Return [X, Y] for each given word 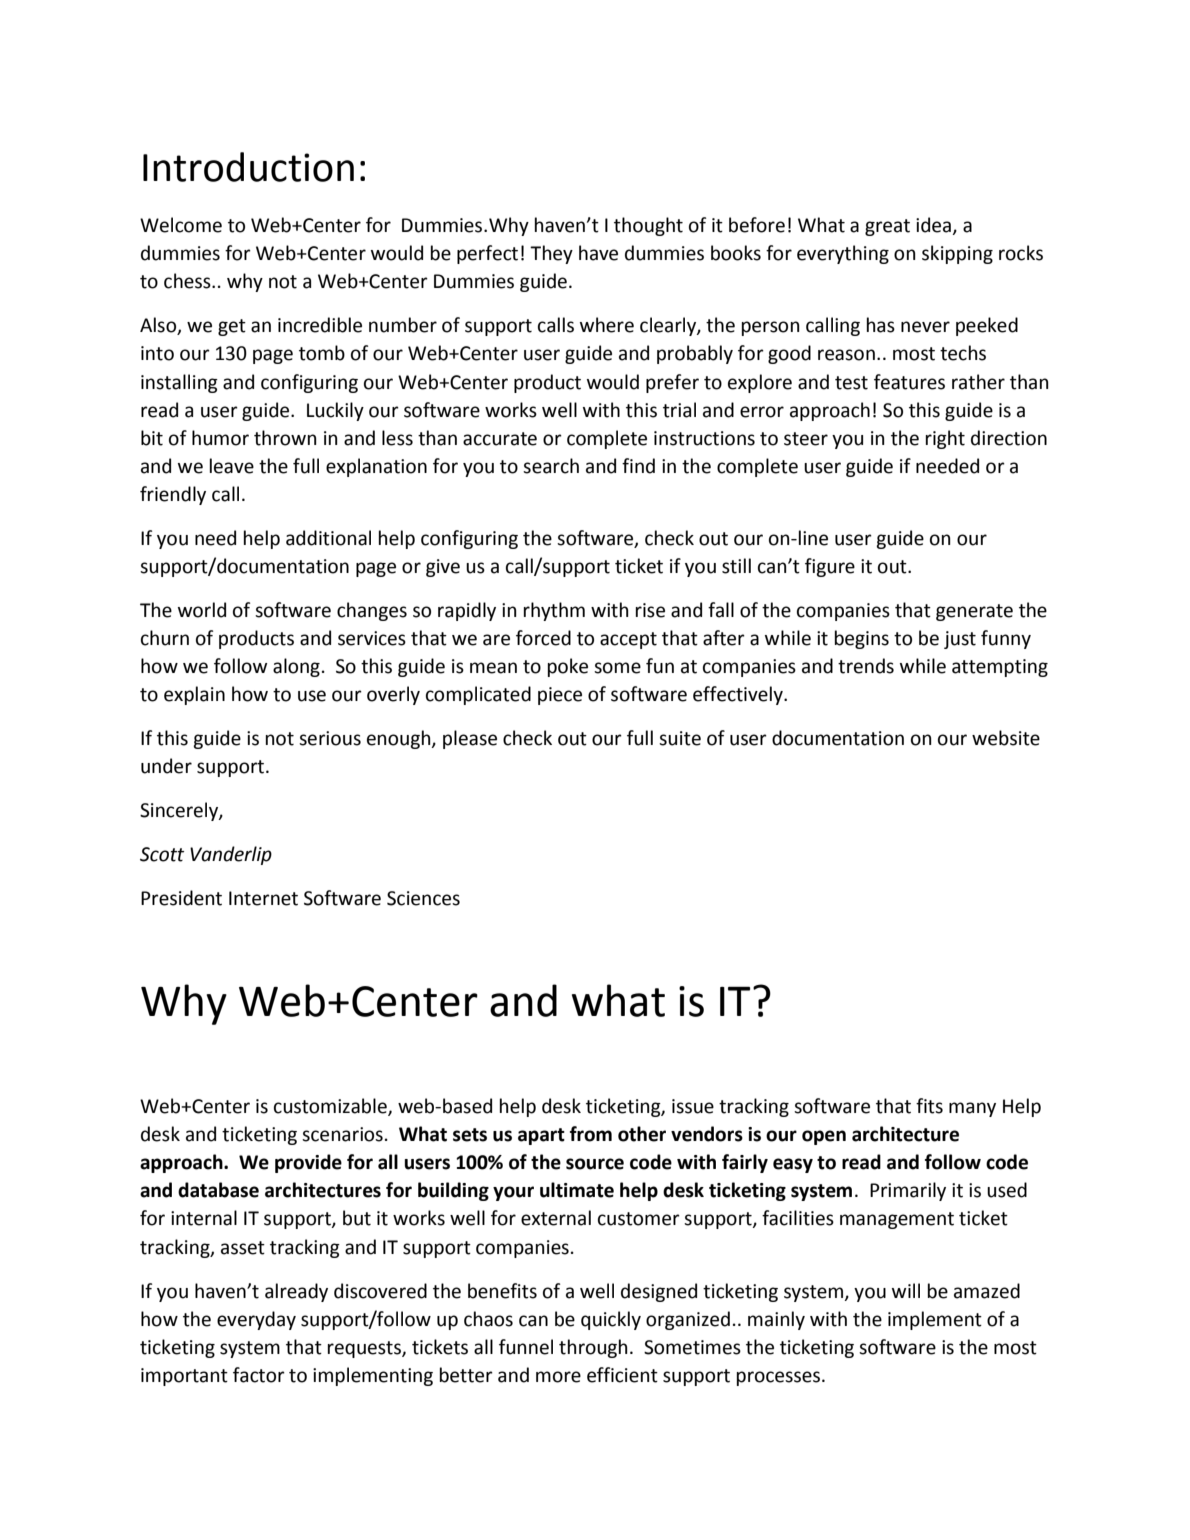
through [593, 1348]
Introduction [248, 167]
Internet [263, 898]
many [972, 1109]
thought [648, 226]
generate [974, 612]
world [202, 610]
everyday [256, 1320]
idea [934, 226]
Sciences [423, 898]
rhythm [554, 611]
